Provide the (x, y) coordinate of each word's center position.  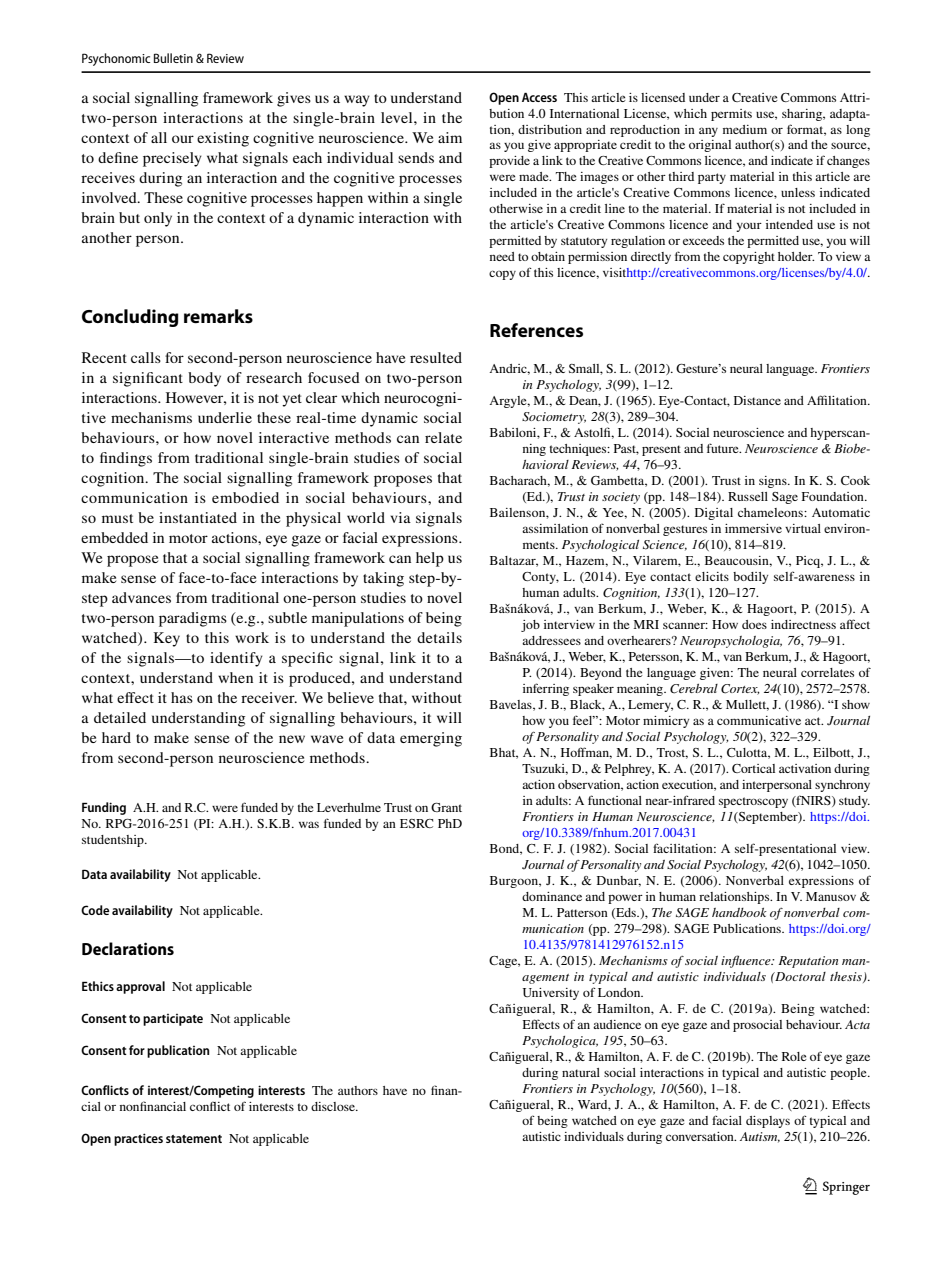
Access (539, 97)
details (439, 637)
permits (731, 115)
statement (194, 1139)
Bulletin (173, 58)
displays (768, 1122)
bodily (750, 578)
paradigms (193, 619)
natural (581, 1072)
